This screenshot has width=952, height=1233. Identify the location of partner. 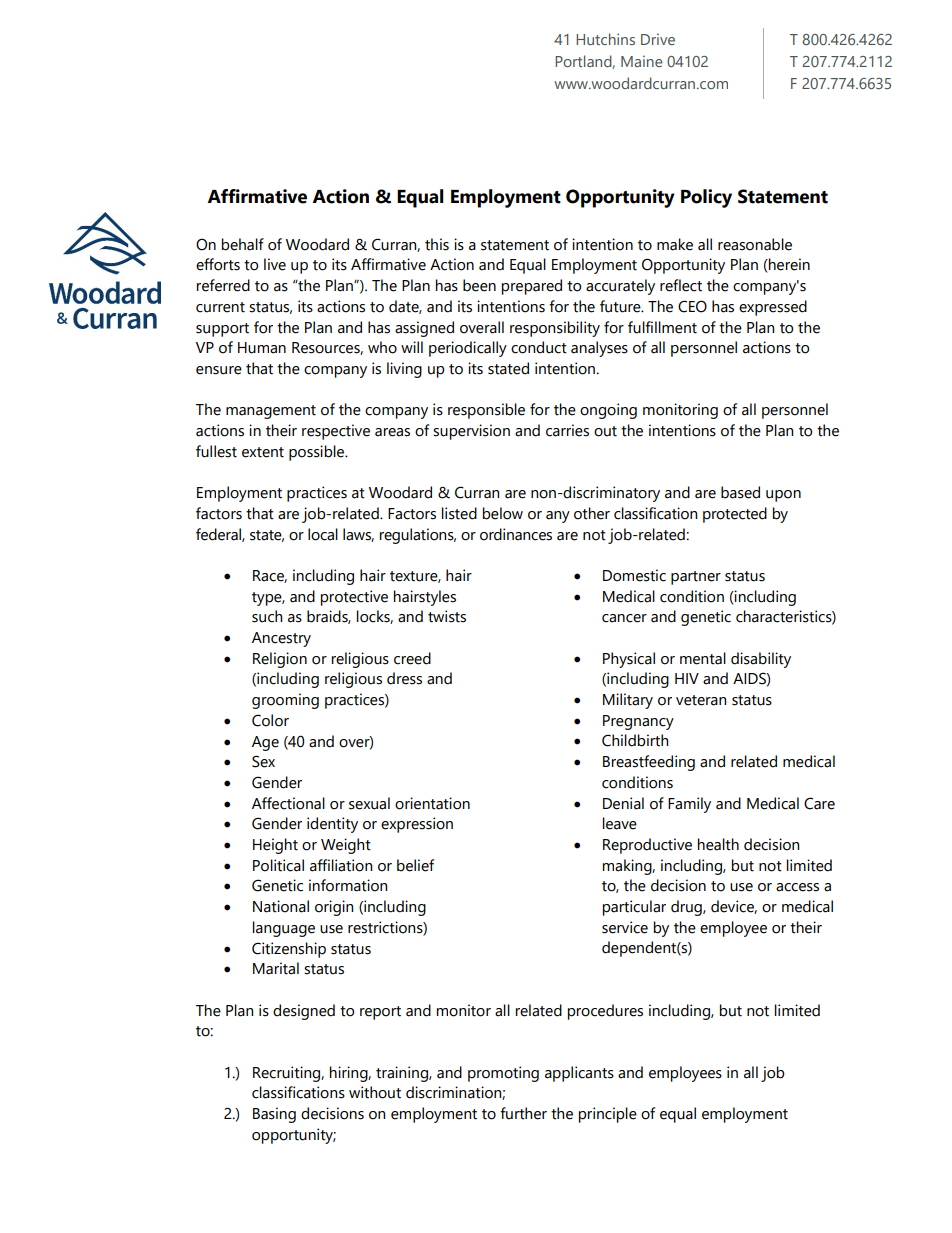
(696, 578).
